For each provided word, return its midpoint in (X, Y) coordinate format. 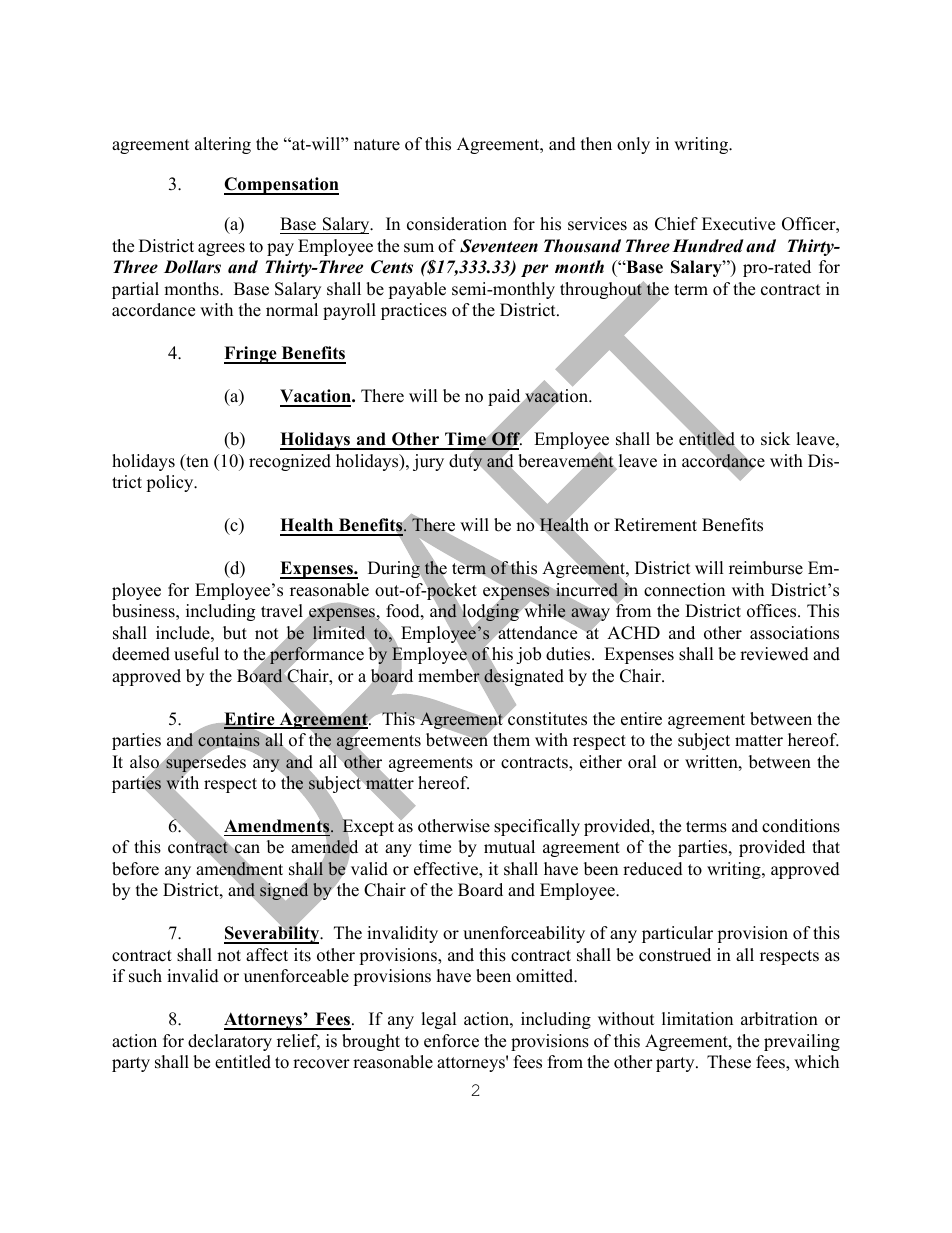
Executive (738, 224)
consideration (457, 224)
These (729, 1062)
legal (439, 1020)
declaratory (230, 1042)
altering (223, 145)
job (528, 655)
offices (773, 611)
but (235, 633)
